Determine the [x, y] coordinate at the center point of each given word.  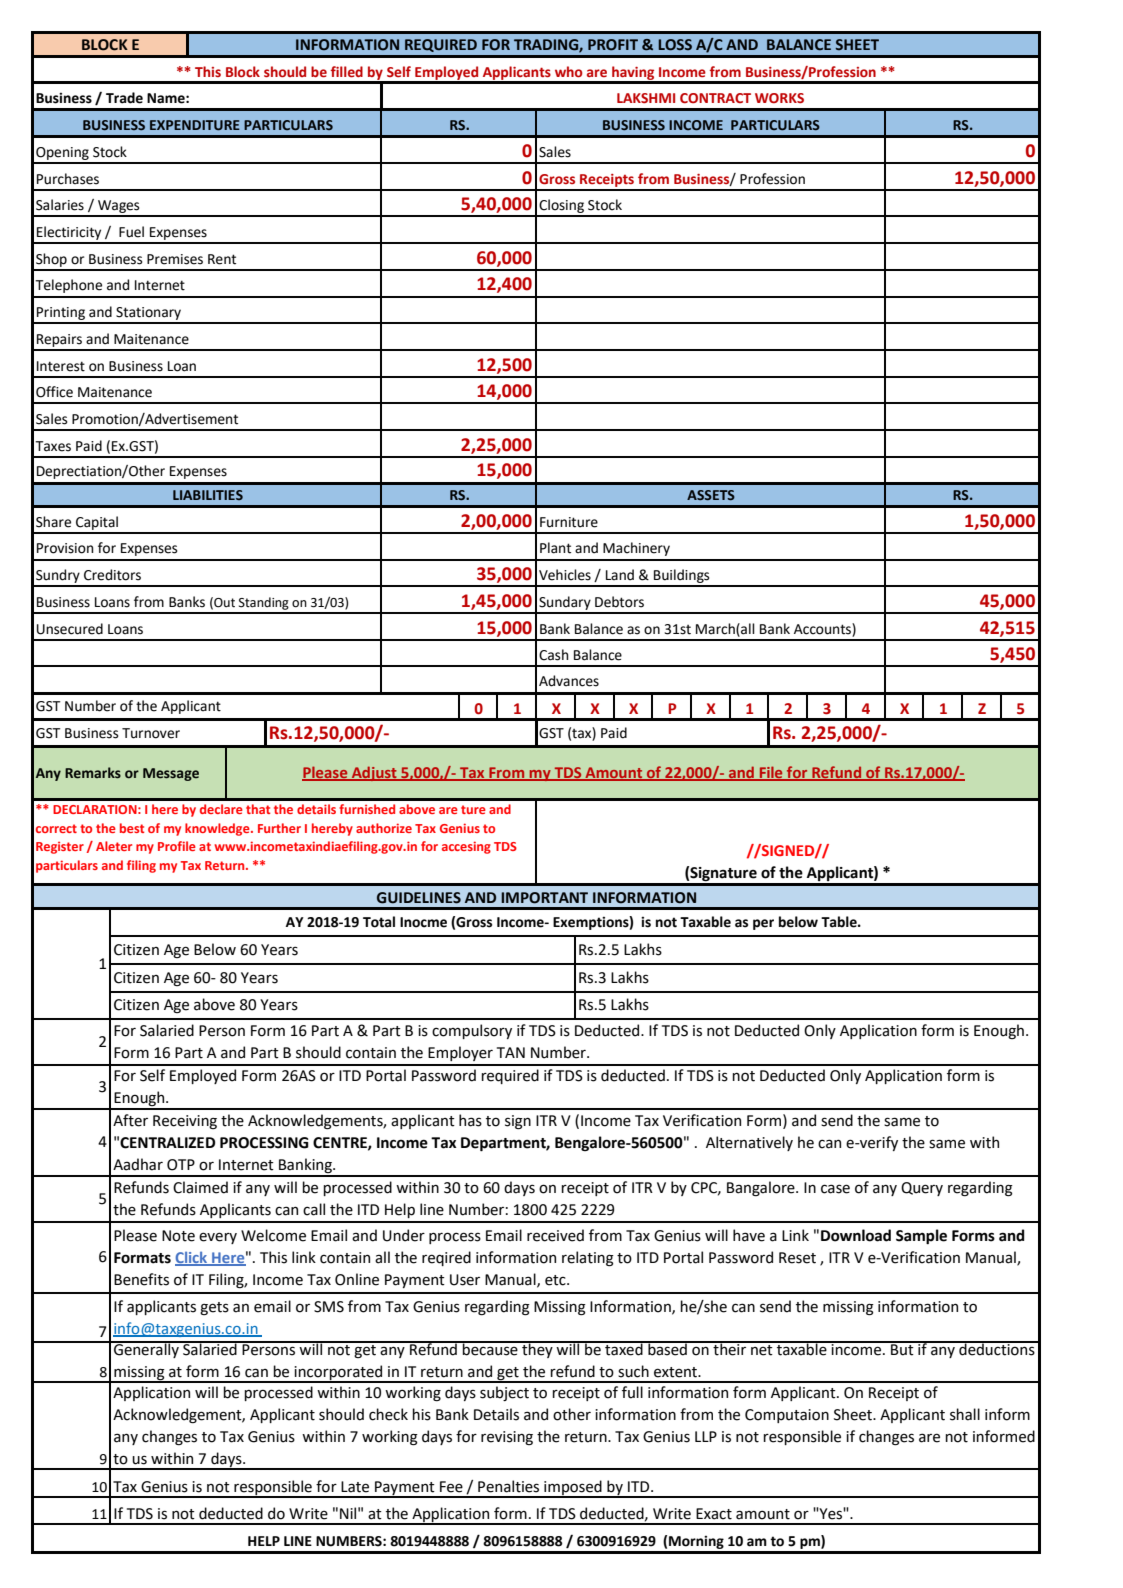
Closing [561, 207]
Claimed [200, 1187]
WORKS [779, 98]
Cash [554, 655]
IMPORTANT [544, 898]
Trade [124, 98]
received [555, 1235]
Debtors [619, 602]
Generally [146, 1349]
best [132, 828]
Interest [61, 366]
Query [922, 1189]
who [568, 71]
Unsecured [70, 629]
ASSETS [711, 495]
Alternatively [749, 1143]
